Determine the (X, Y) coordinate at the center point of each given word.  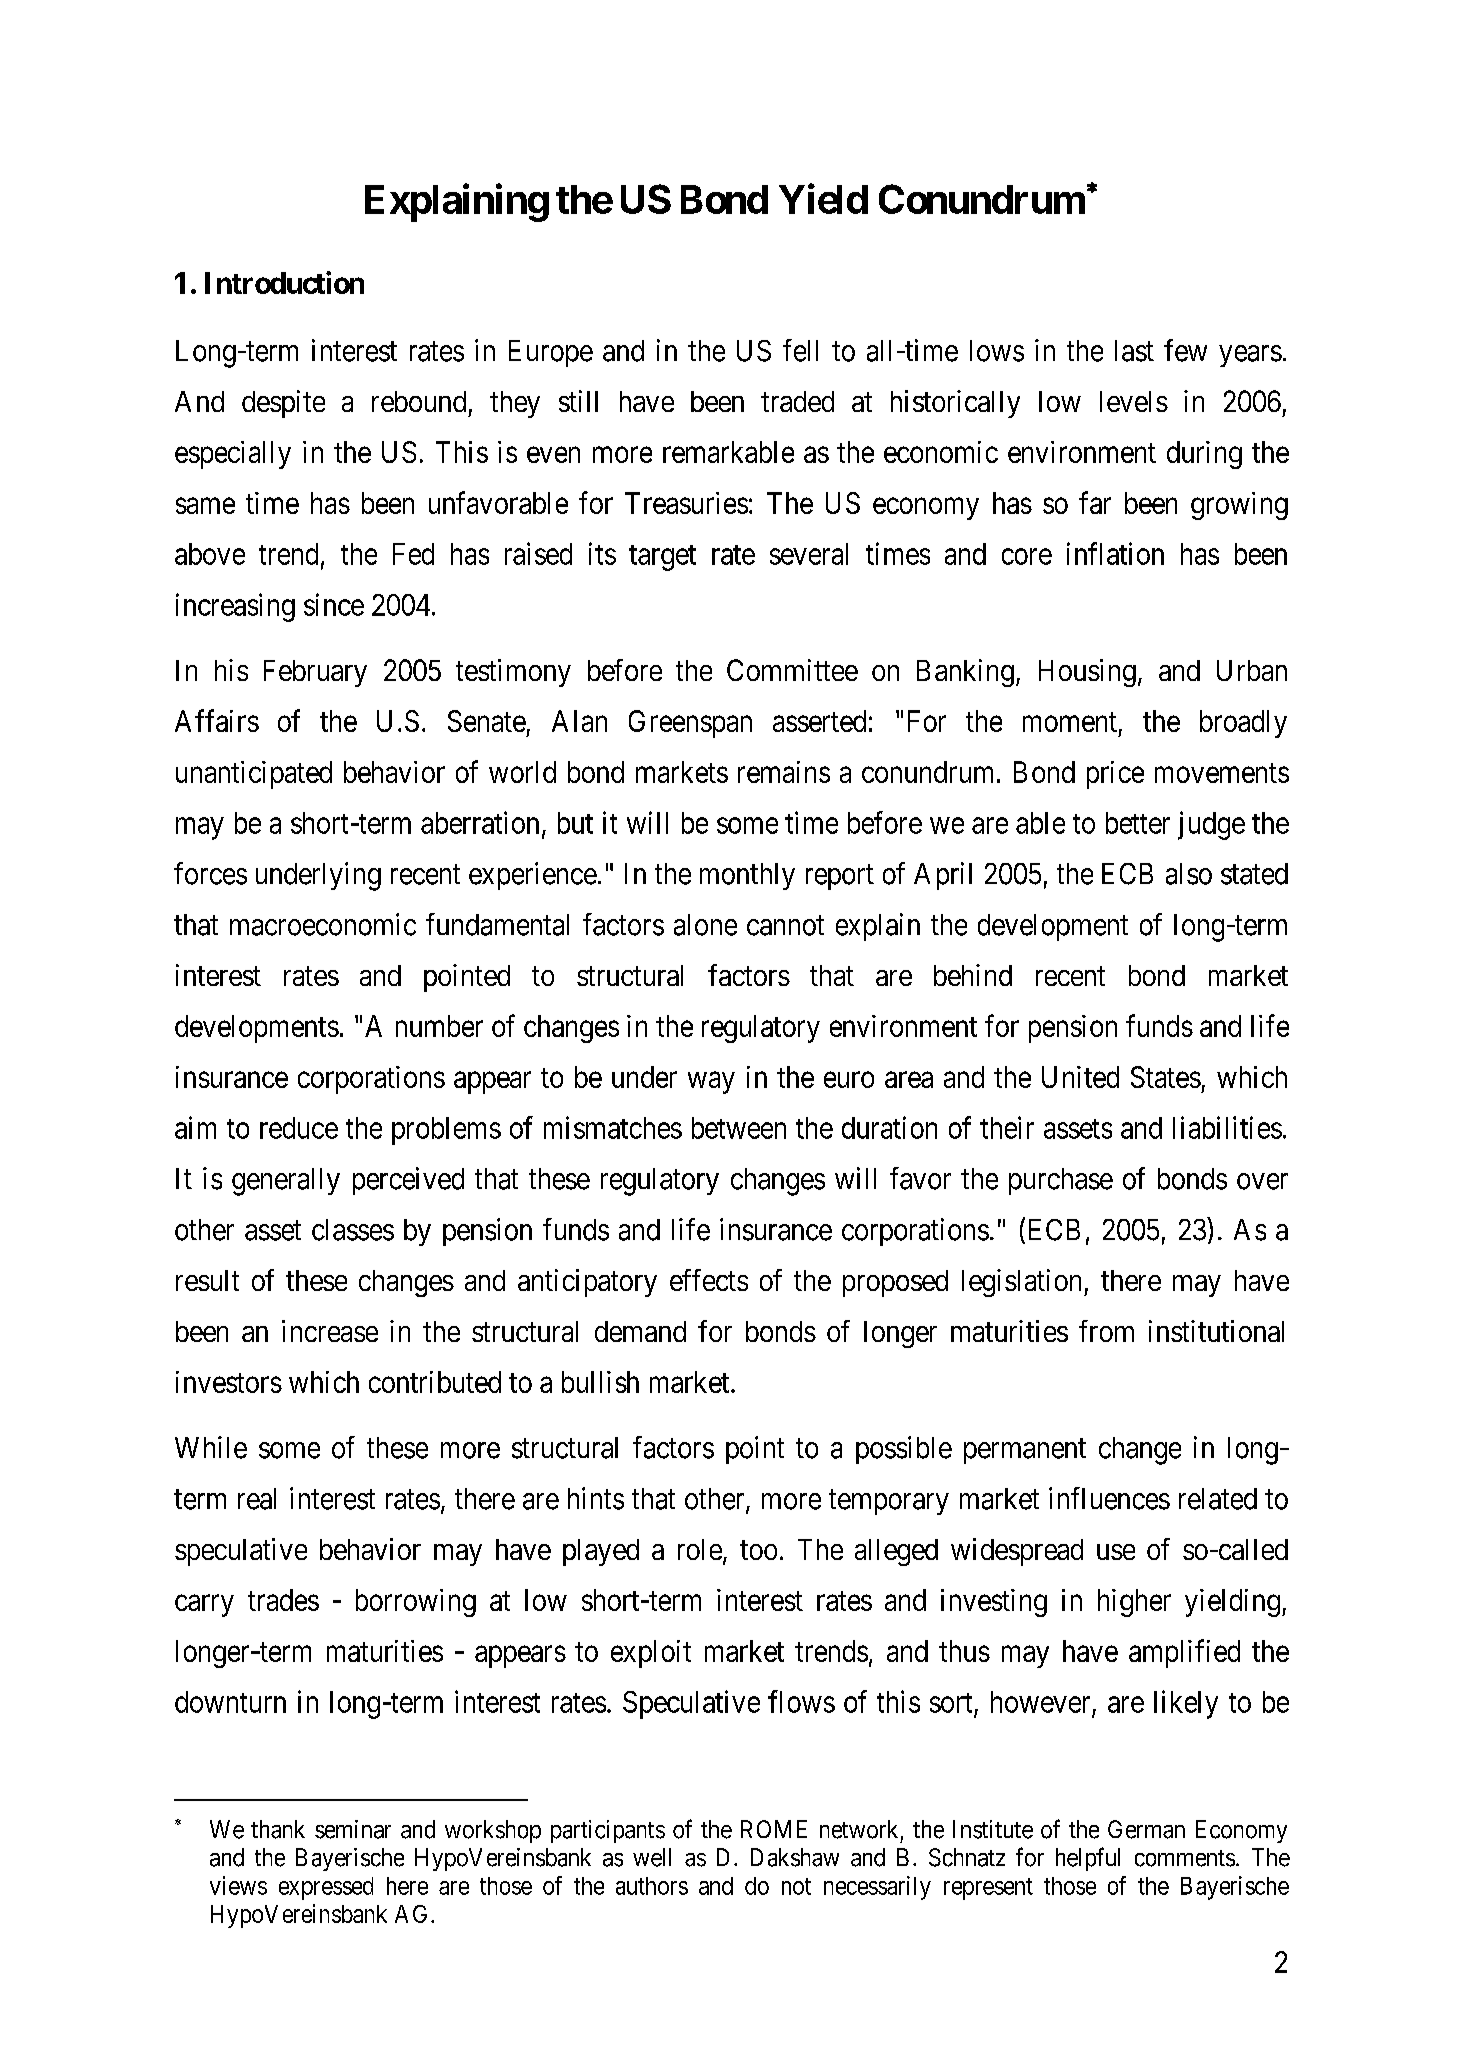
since (334, 604)
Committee (792, 670)
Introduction (284, 282)
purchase (1061, 1181)
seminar (353, 1829)
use (1116, 1552)
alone (705, 925)
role (700, 1549)
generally (286, 1182)
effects (709, 1280)
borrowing (416, 1603)
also (1189, 874)
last (1134, 351)
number (439, 1026)
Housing (1087, 673)
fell (800, 350)
